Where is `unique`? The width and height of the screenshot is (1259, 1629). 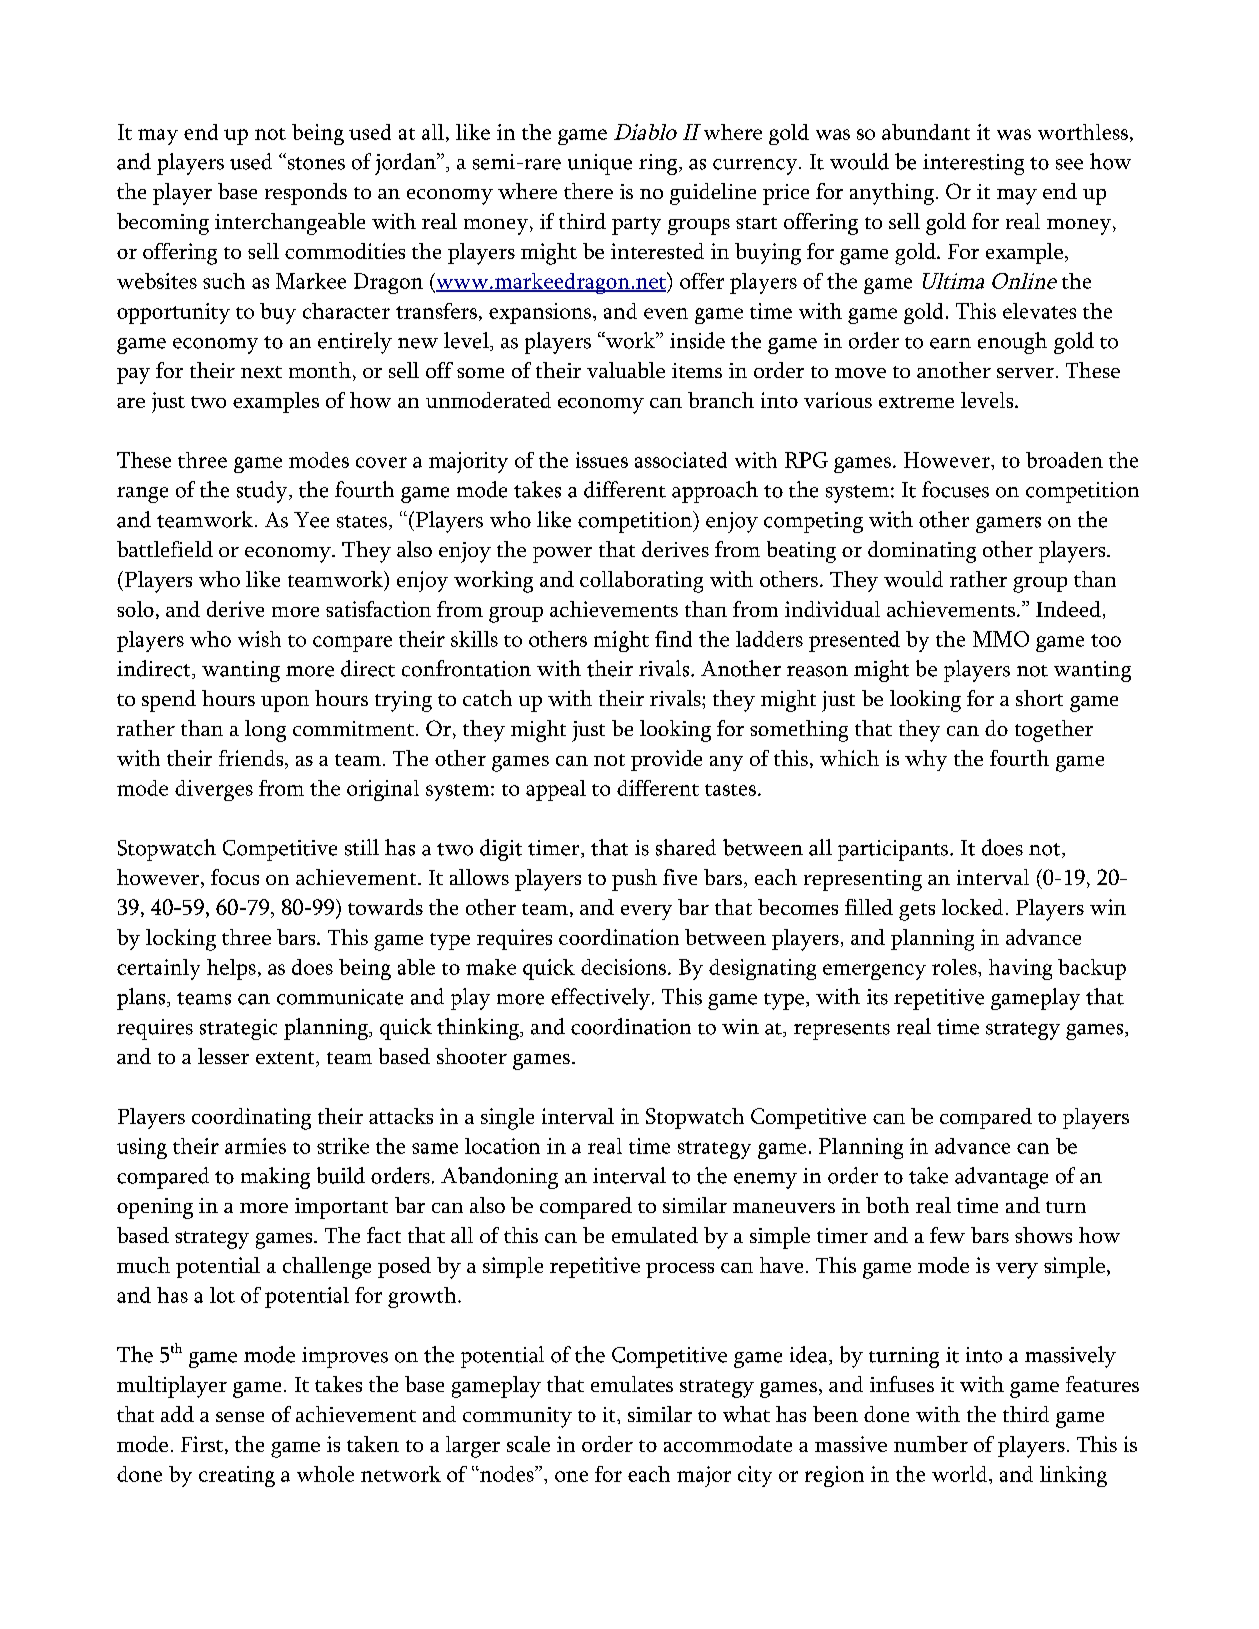 unique is located at coordinates (600, 164).
